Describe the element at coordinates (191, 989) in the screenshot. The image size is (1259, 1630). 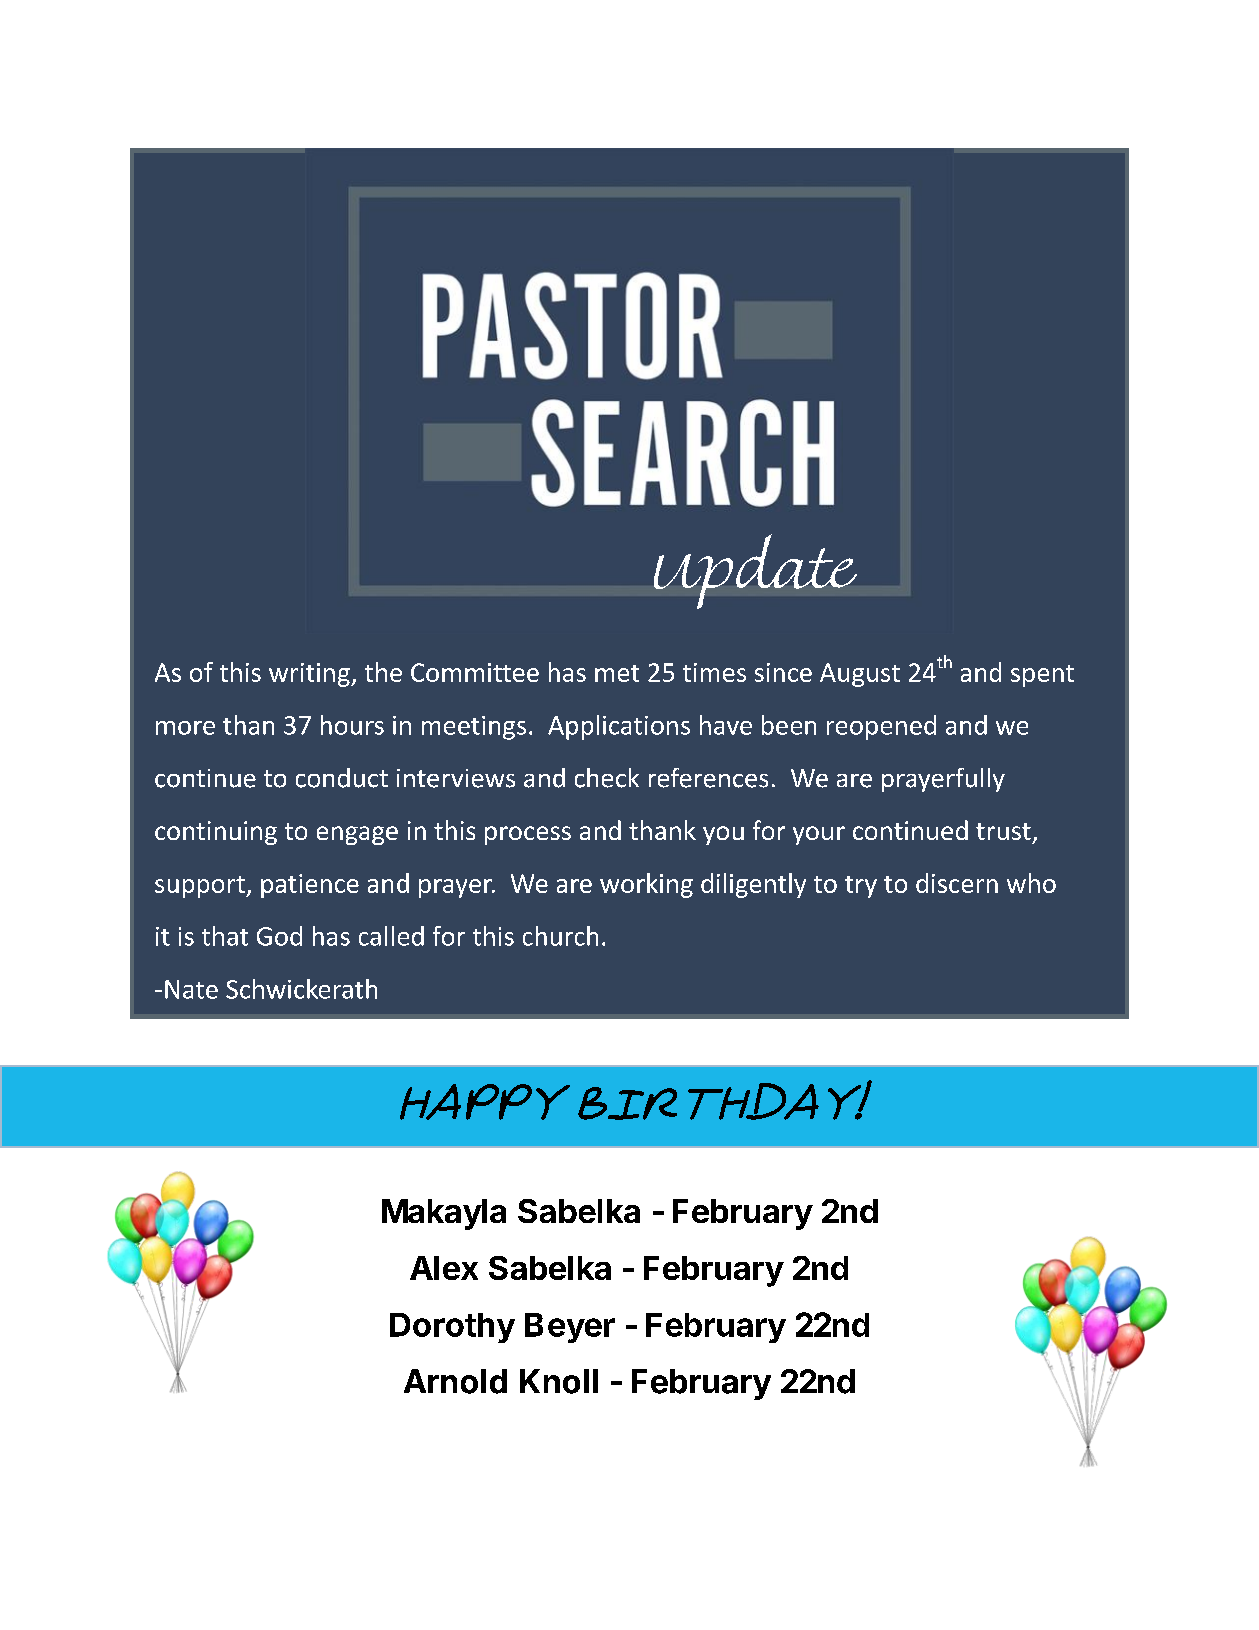
I see `Nate` at that location.
